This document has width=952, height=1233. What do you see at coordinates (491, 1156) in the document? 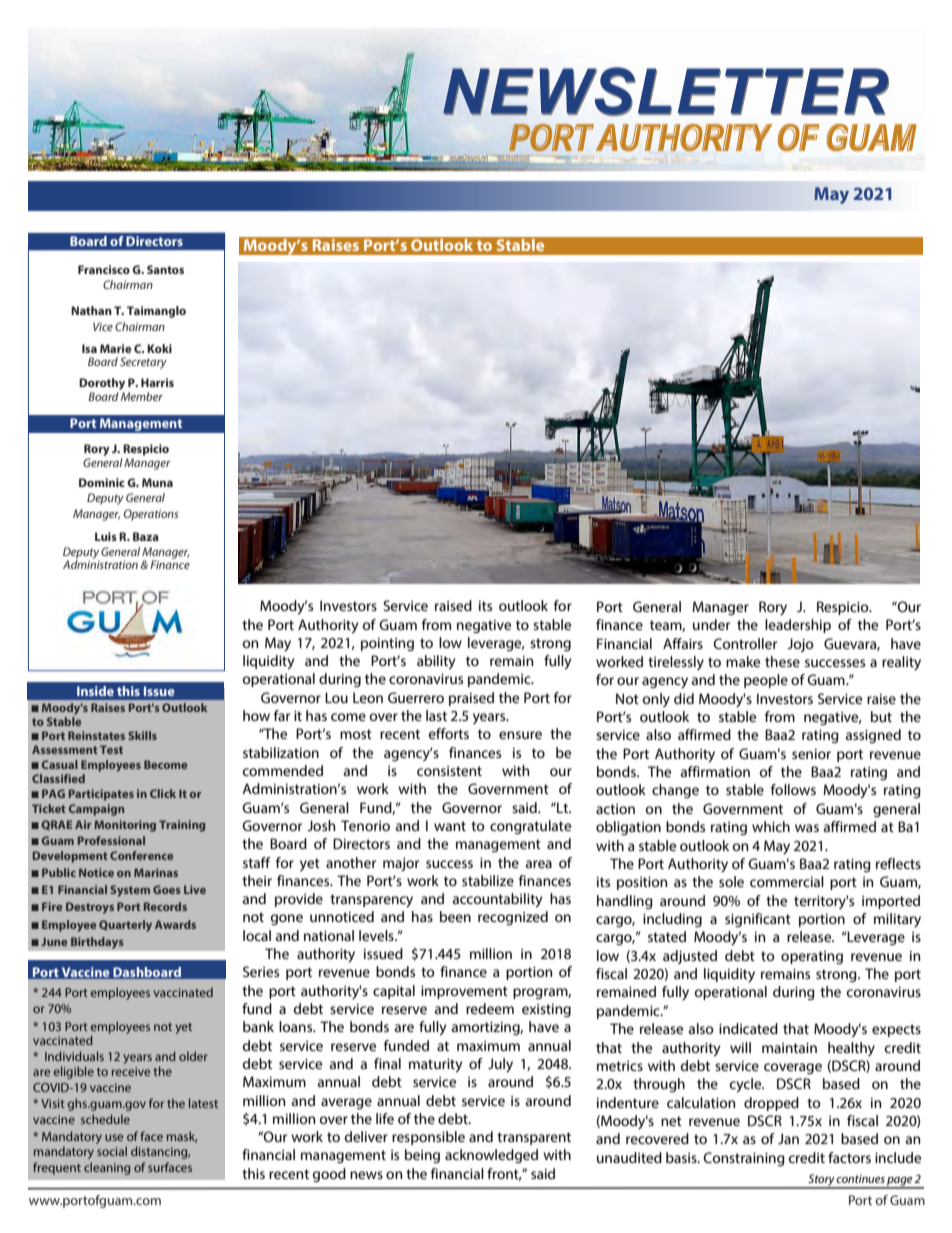
I see `acknowledged` at bounding box center [491, 1156].
